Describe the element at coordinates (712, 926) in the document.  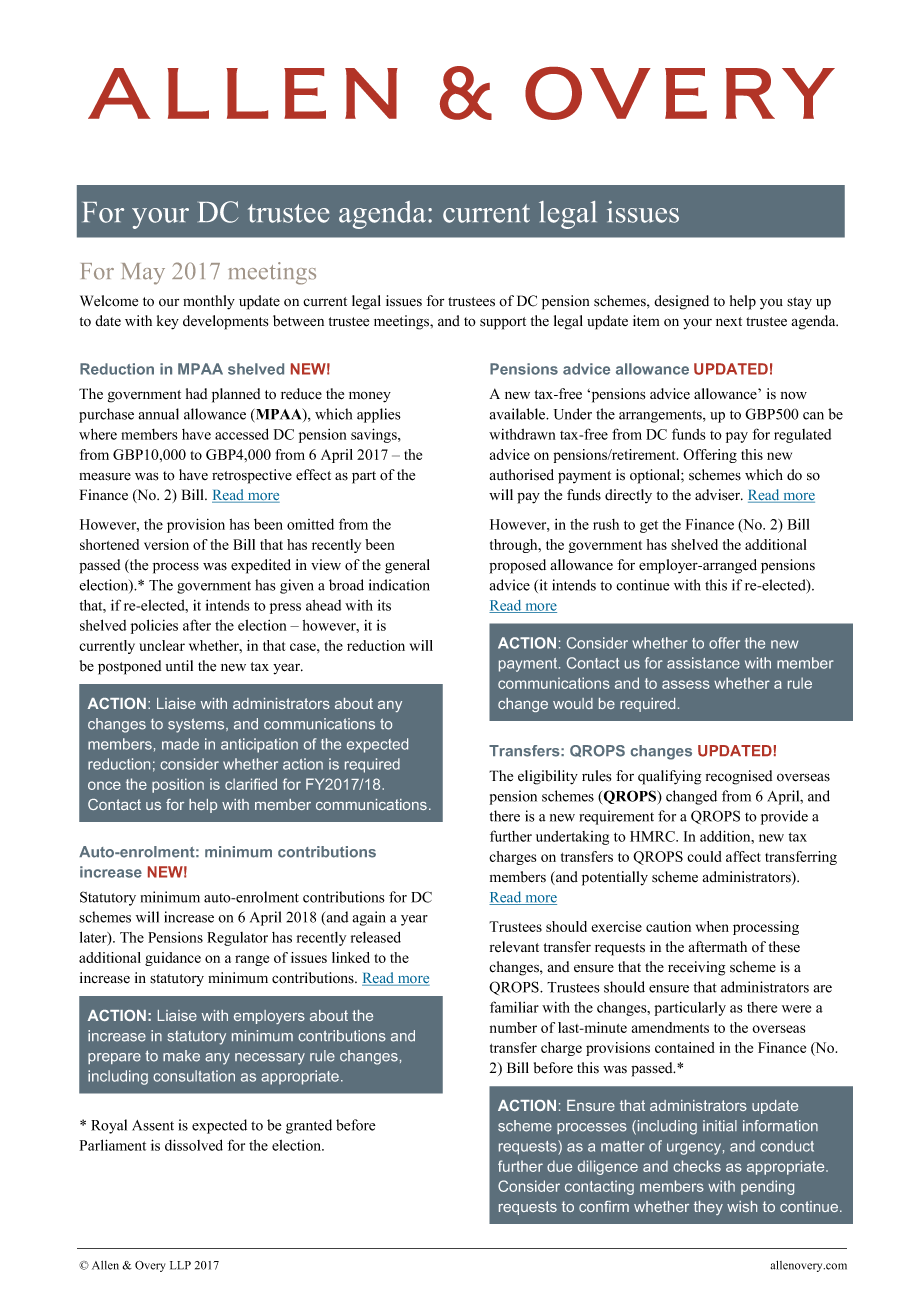
I see `when` at that location.
